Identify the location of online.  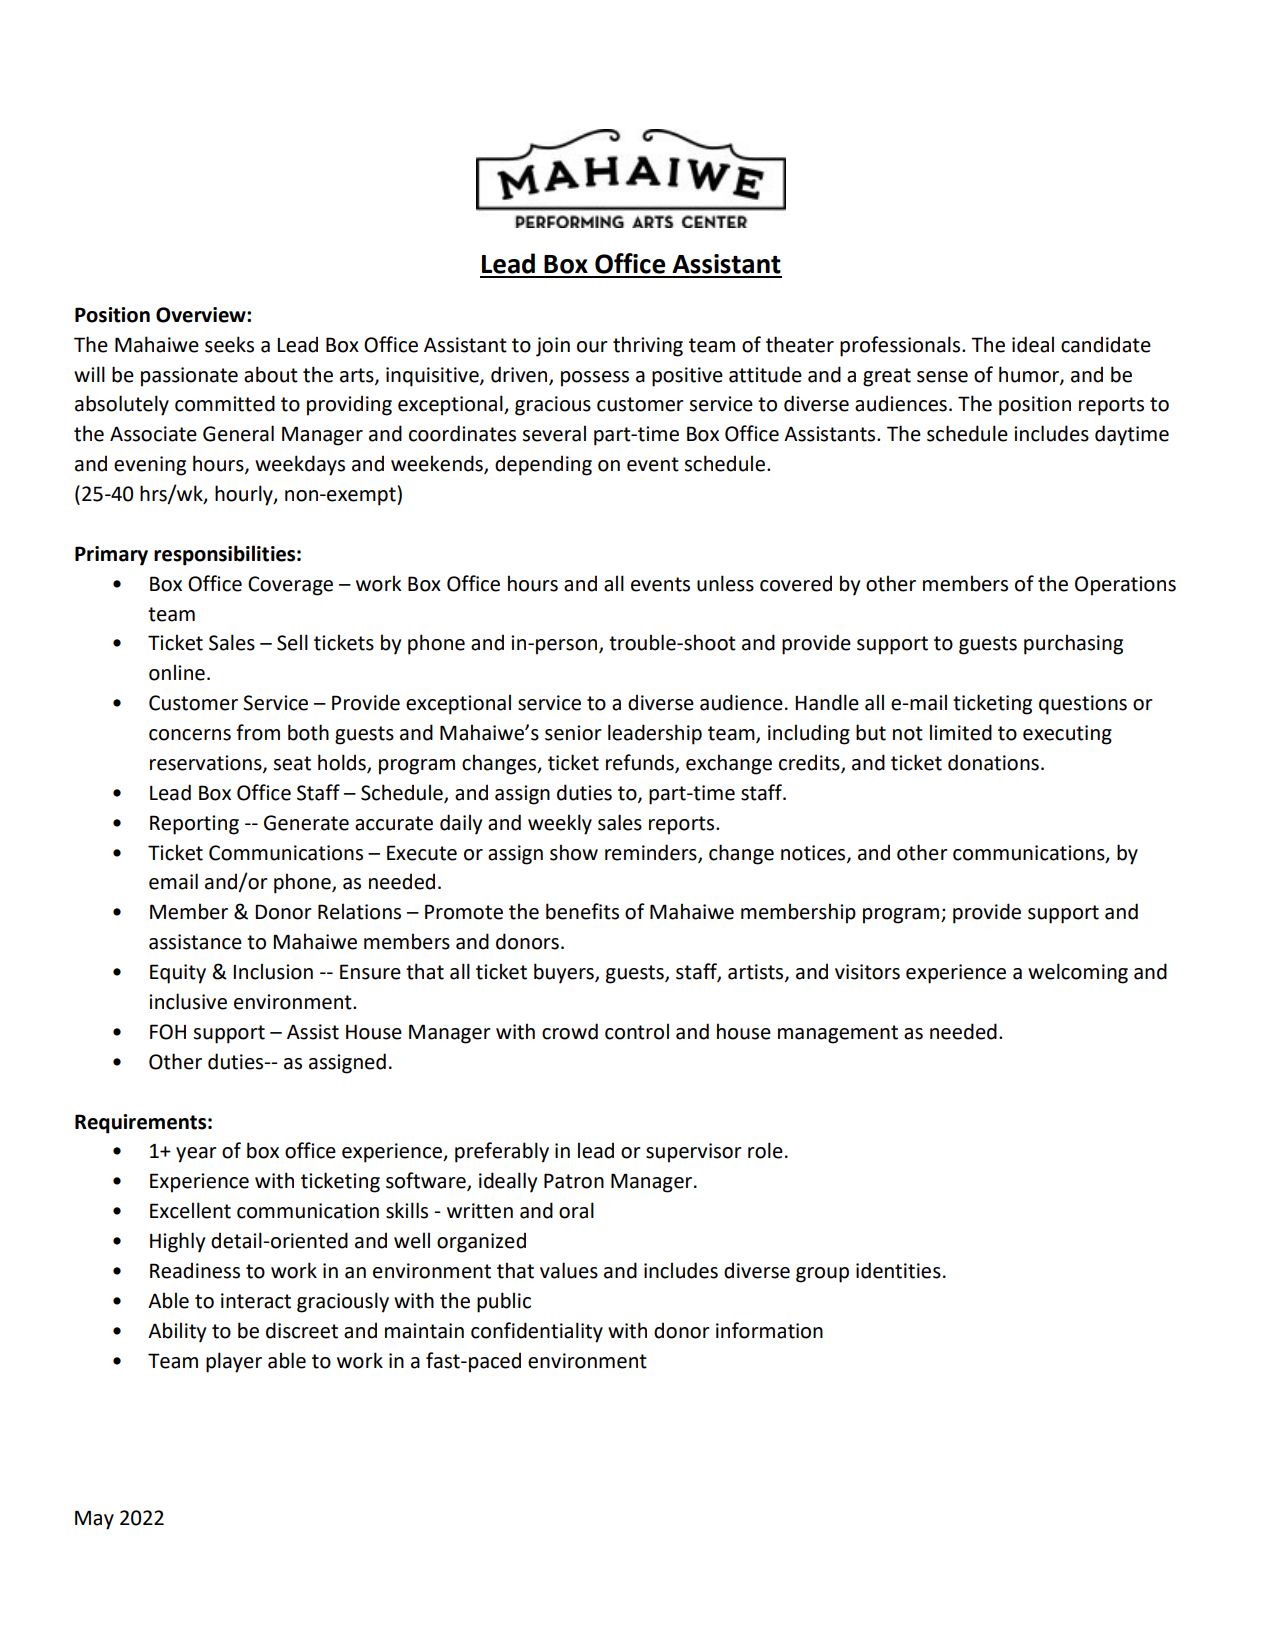
(177, 672).
